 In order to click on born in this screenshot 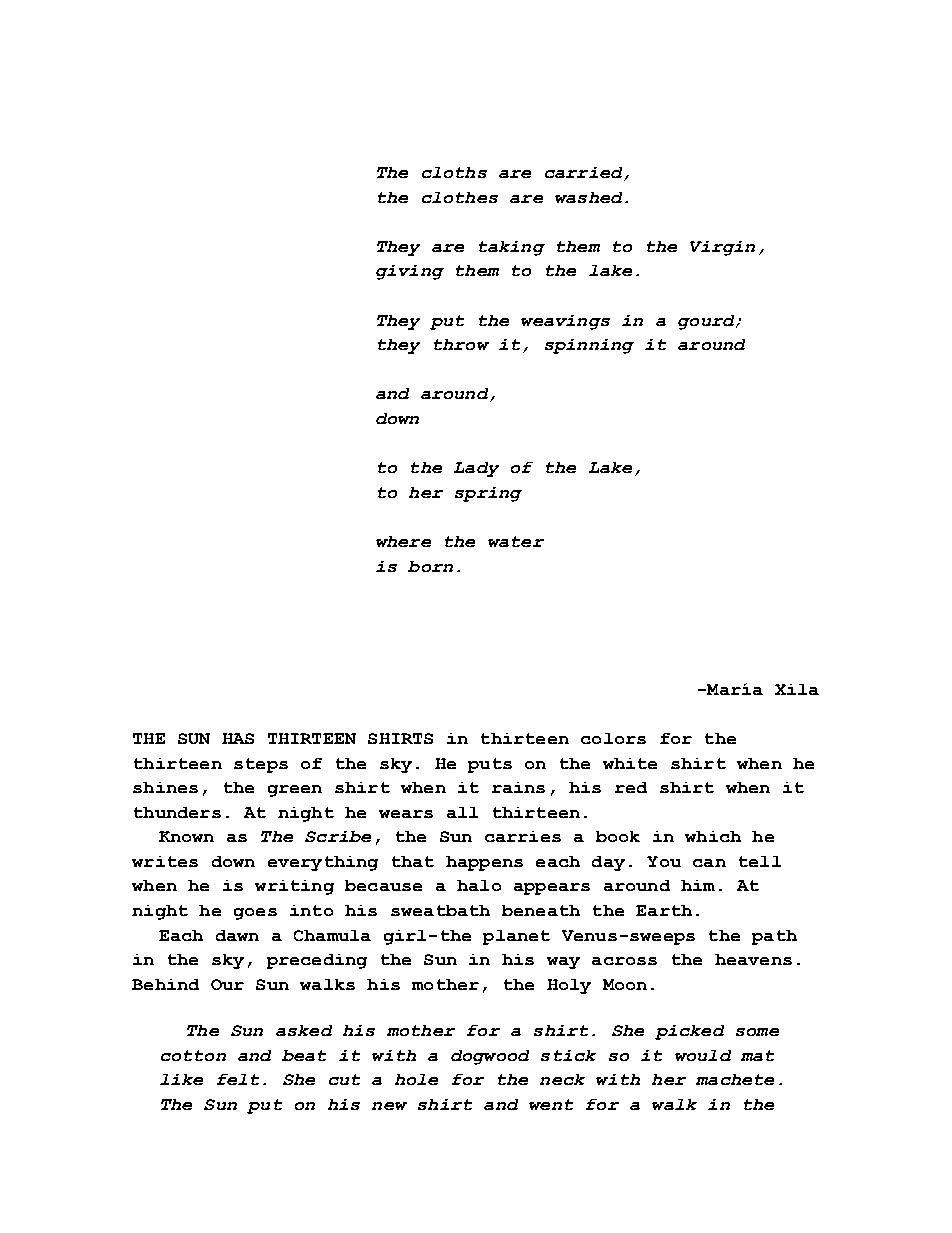, I will do `click(430, 566)`.
